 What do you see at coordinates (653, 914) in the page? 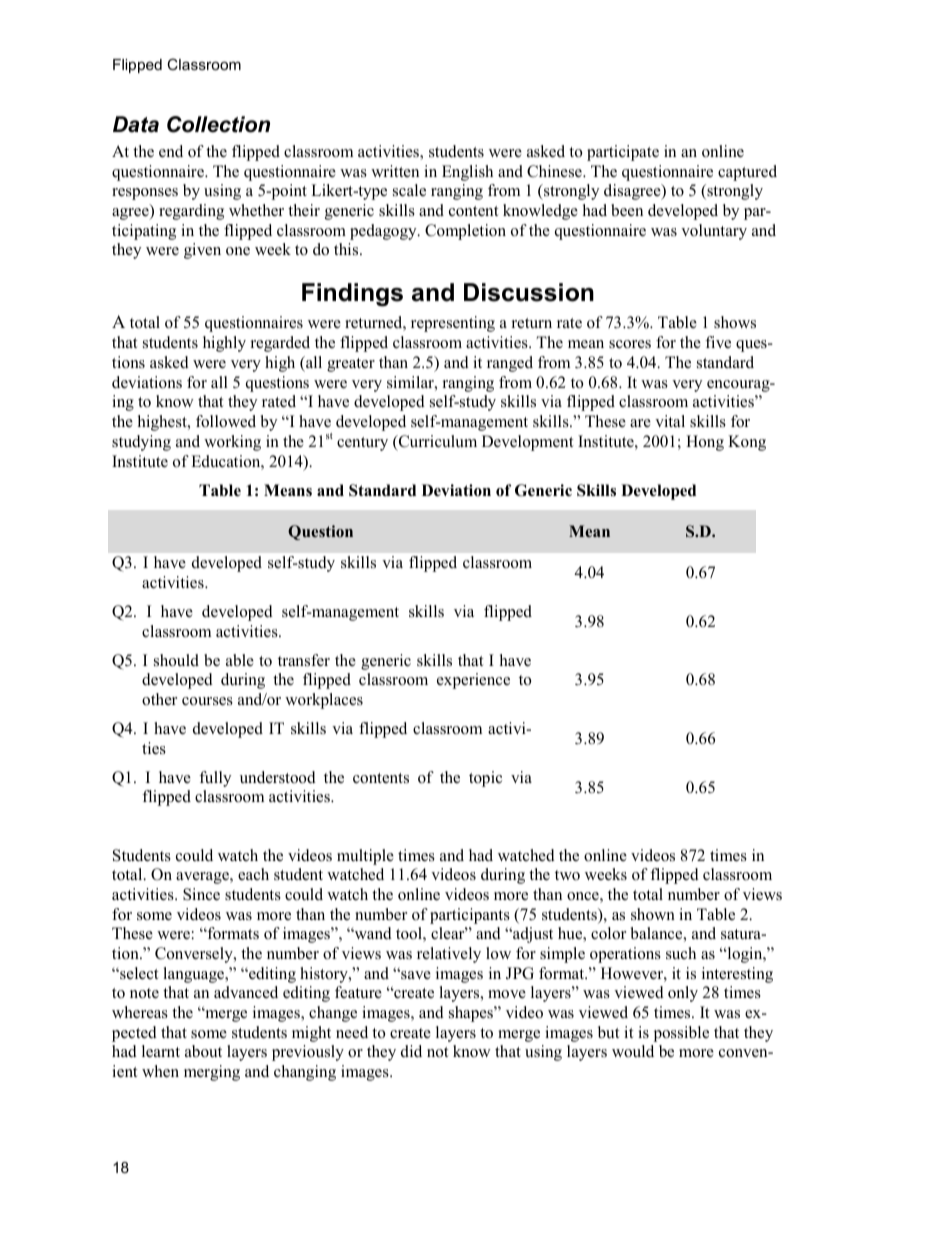
I see `shown` at bounding box center [653, 914].
